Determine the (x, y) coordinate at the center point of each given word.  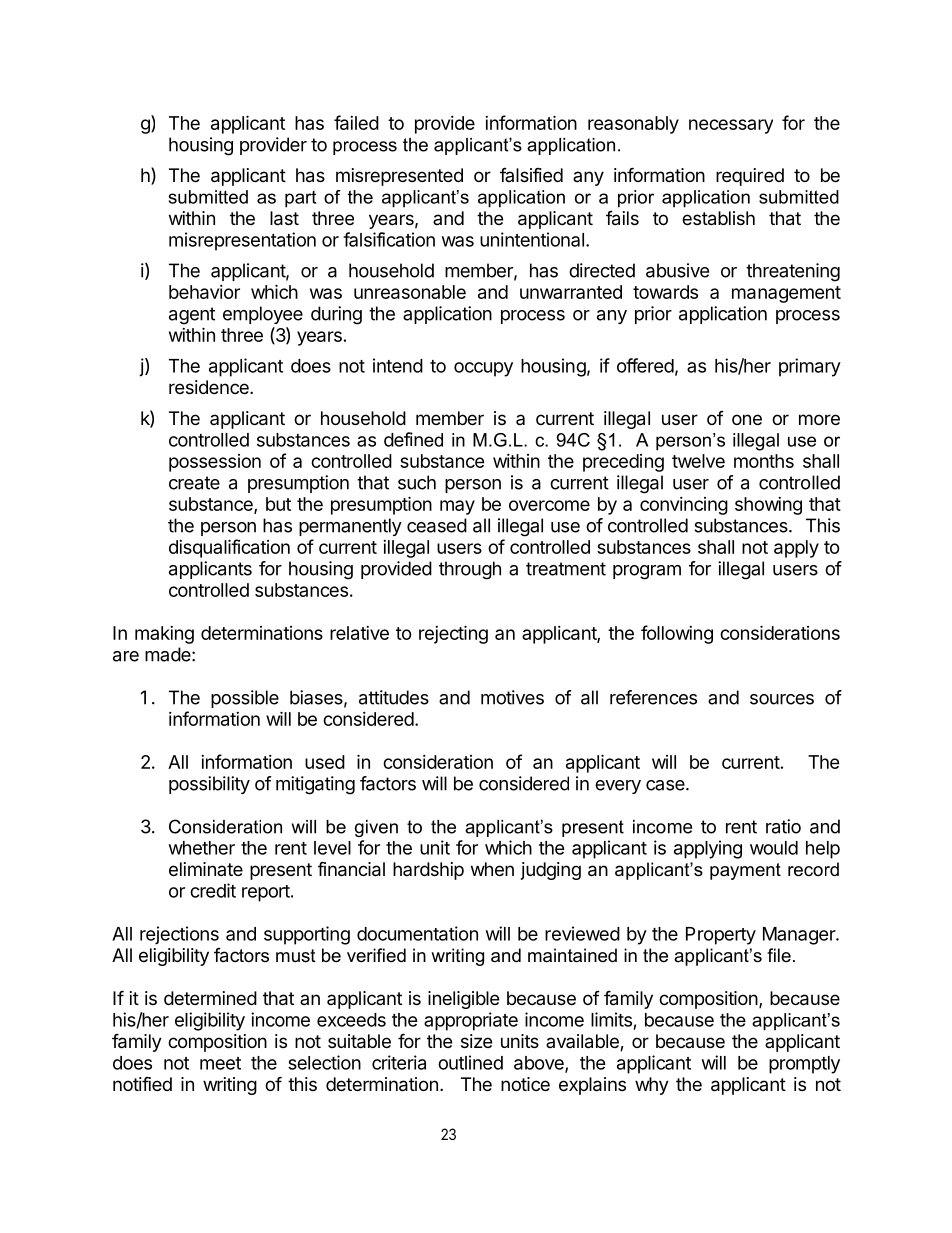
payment (745, 871)
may (457, 507)
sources (782, 699)
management (786, 294)
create (194, 483)
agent (192, 316)
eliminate (206, 869)
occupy (483, 369)
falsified (531, 175)
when (492, 869)
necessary (731, 126)
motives (512, 697)
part (300, 199)
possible (245, 699)
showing (768, 506)
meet (220, 1063)
